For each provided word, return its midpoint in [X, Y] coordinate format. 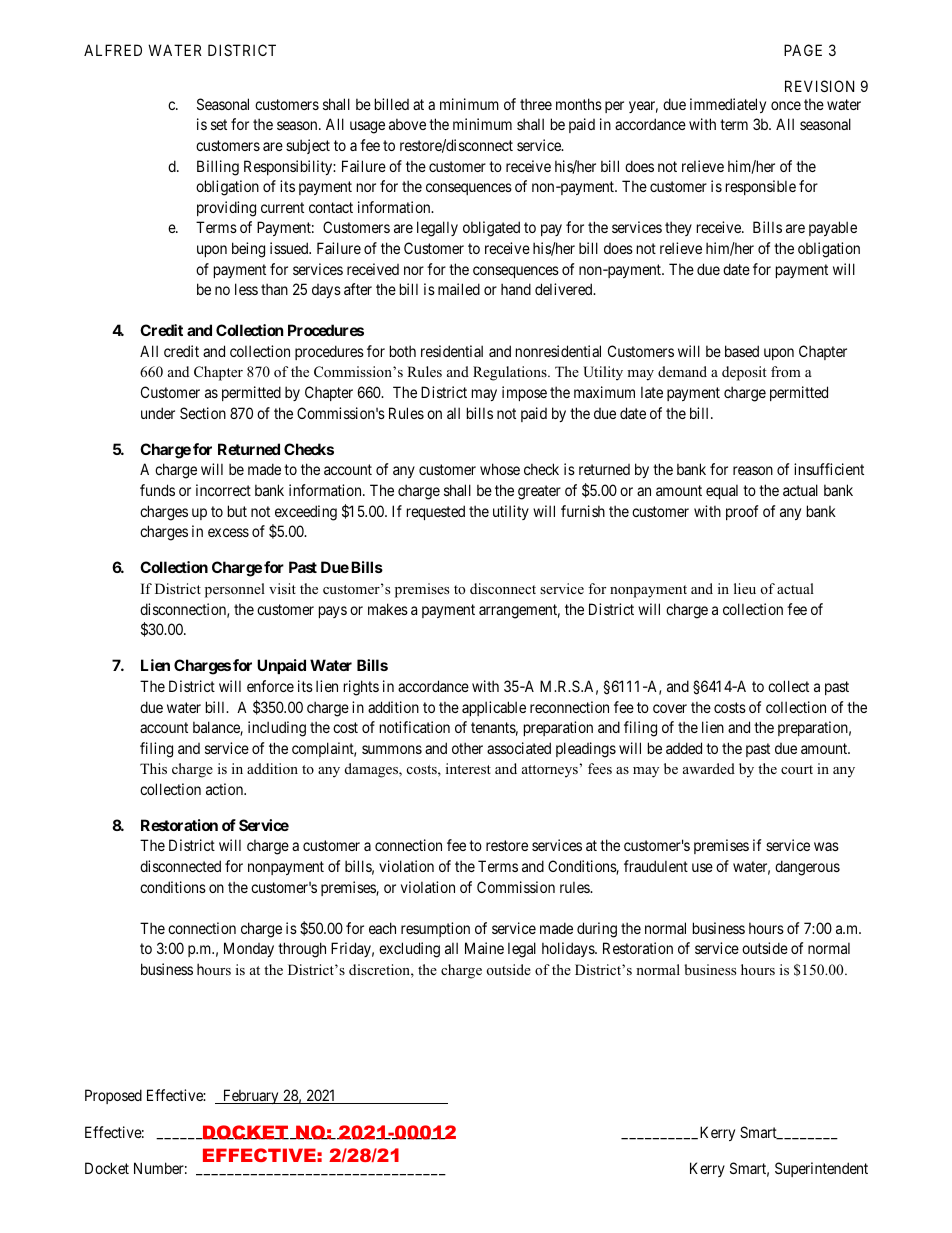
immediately [728, 105]
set [219, 125]
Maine [484, 948]
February [251, 1096]
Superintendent [821, 1169]
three [536, 104]
